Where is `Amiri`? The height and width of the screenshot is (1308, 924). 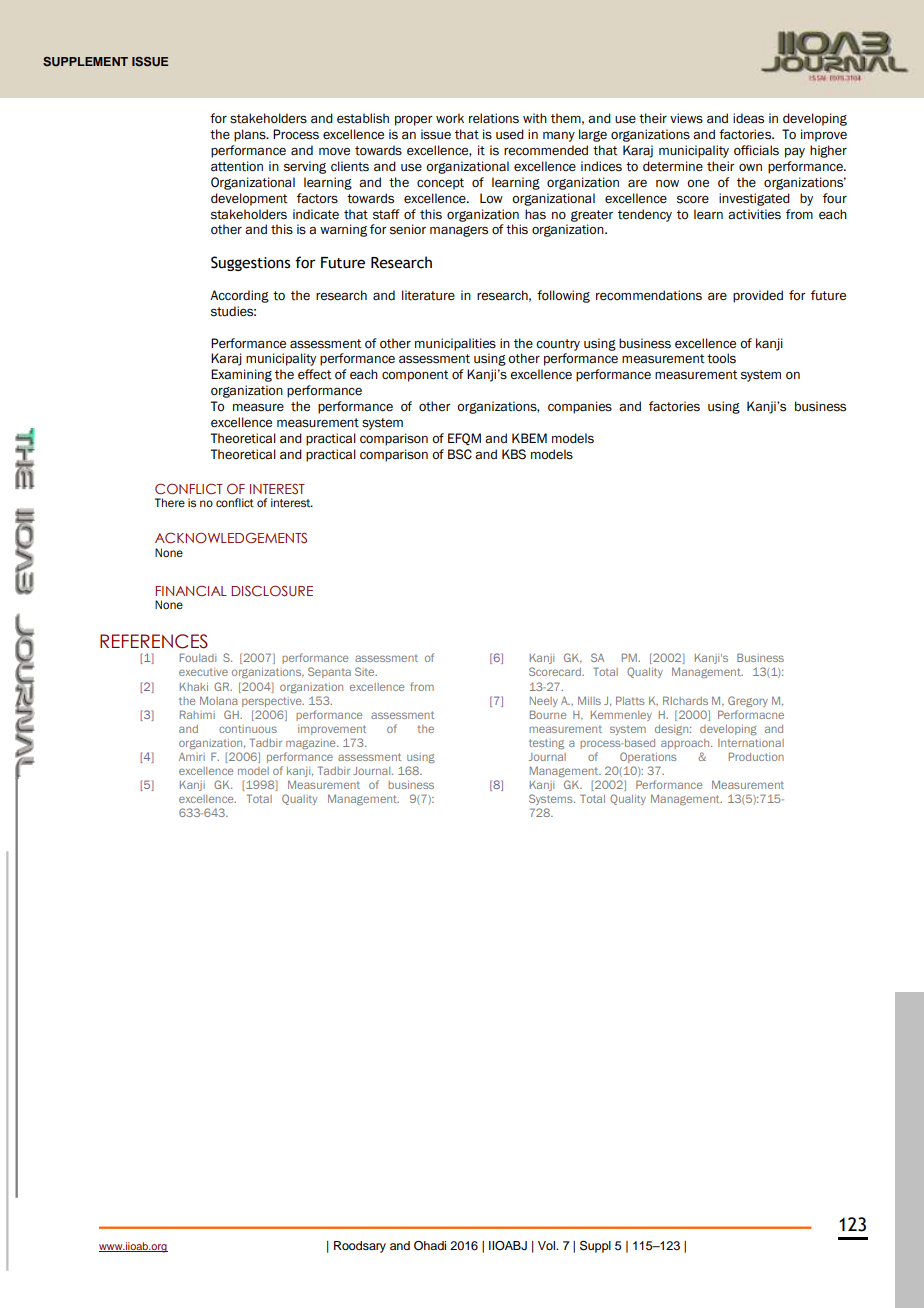 Amiri is located at coordinates (192, 757).
